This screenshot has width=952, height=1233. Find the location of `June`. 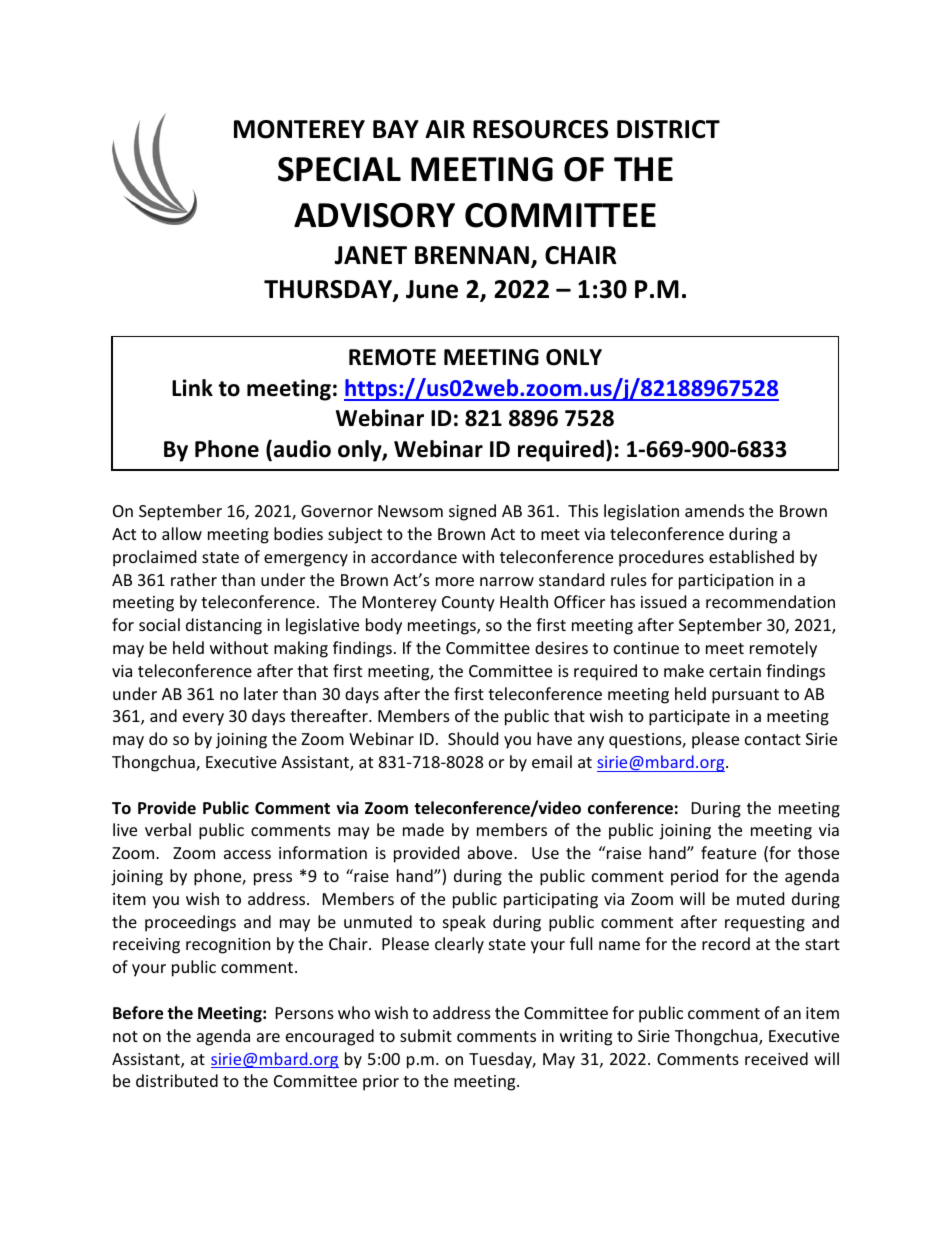

June is located at coordinates (432, 289).
